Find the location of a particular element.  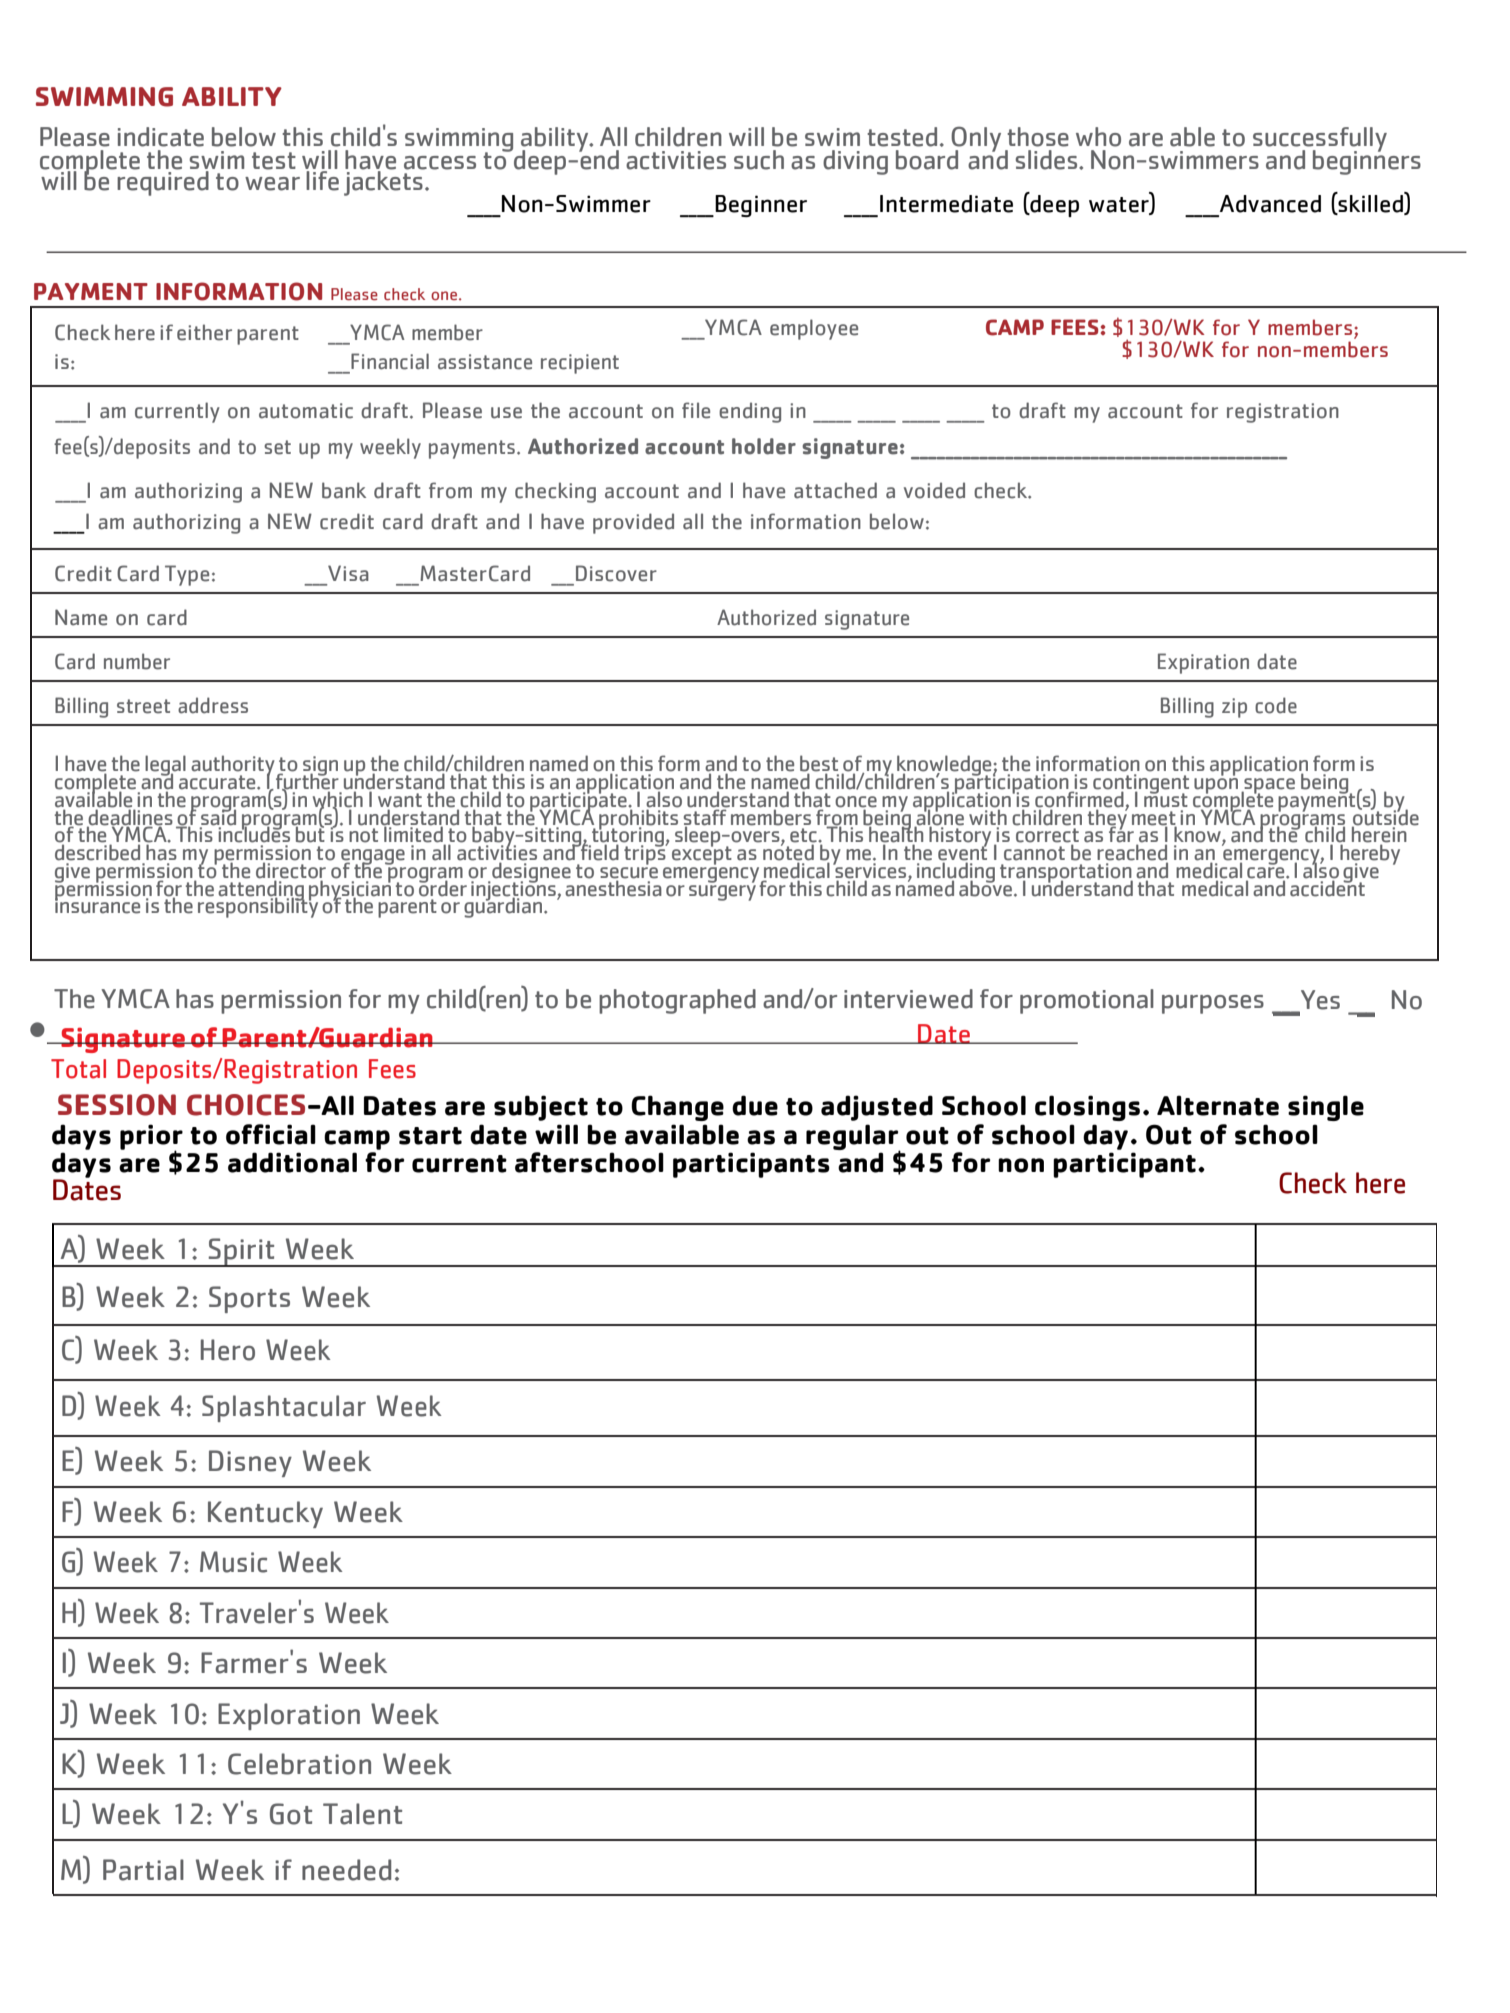

Talent is located at coordinates (362, 1814).
